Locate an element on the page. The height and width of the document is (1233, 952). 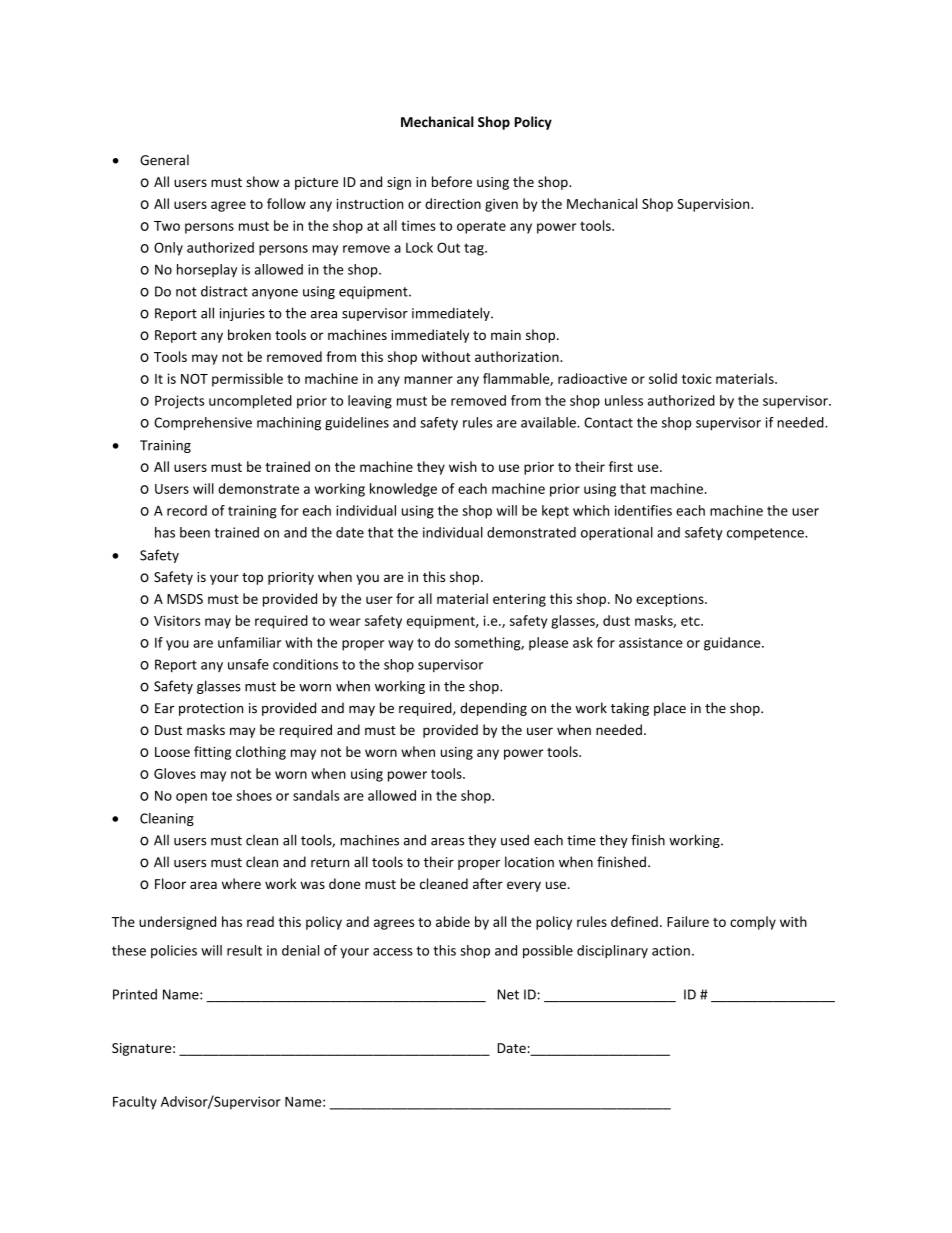
record is located at coordinates (187, 510).
